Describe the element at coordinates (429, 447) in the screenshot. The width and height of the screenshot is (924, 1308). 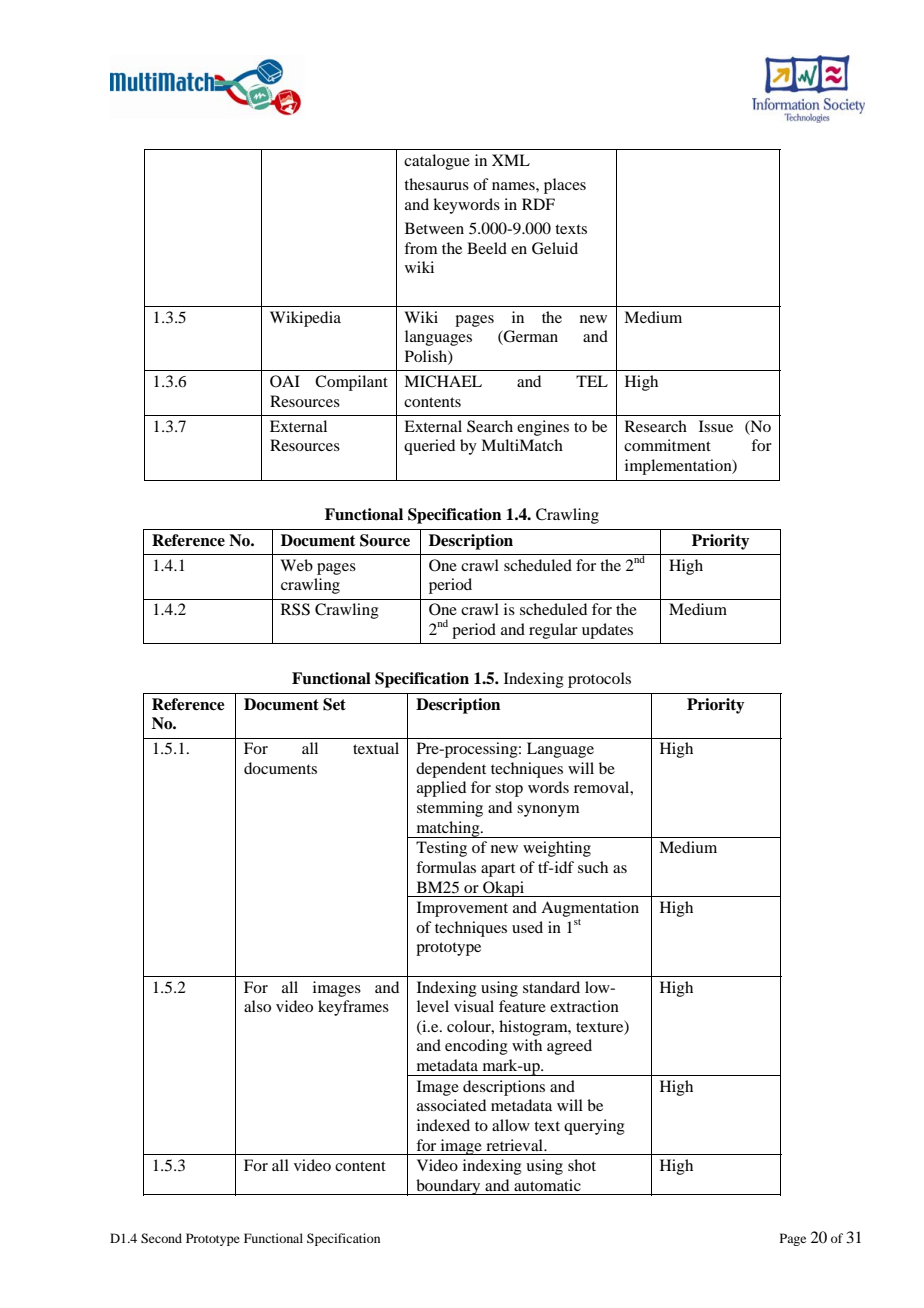
I see `queried` at that location.
